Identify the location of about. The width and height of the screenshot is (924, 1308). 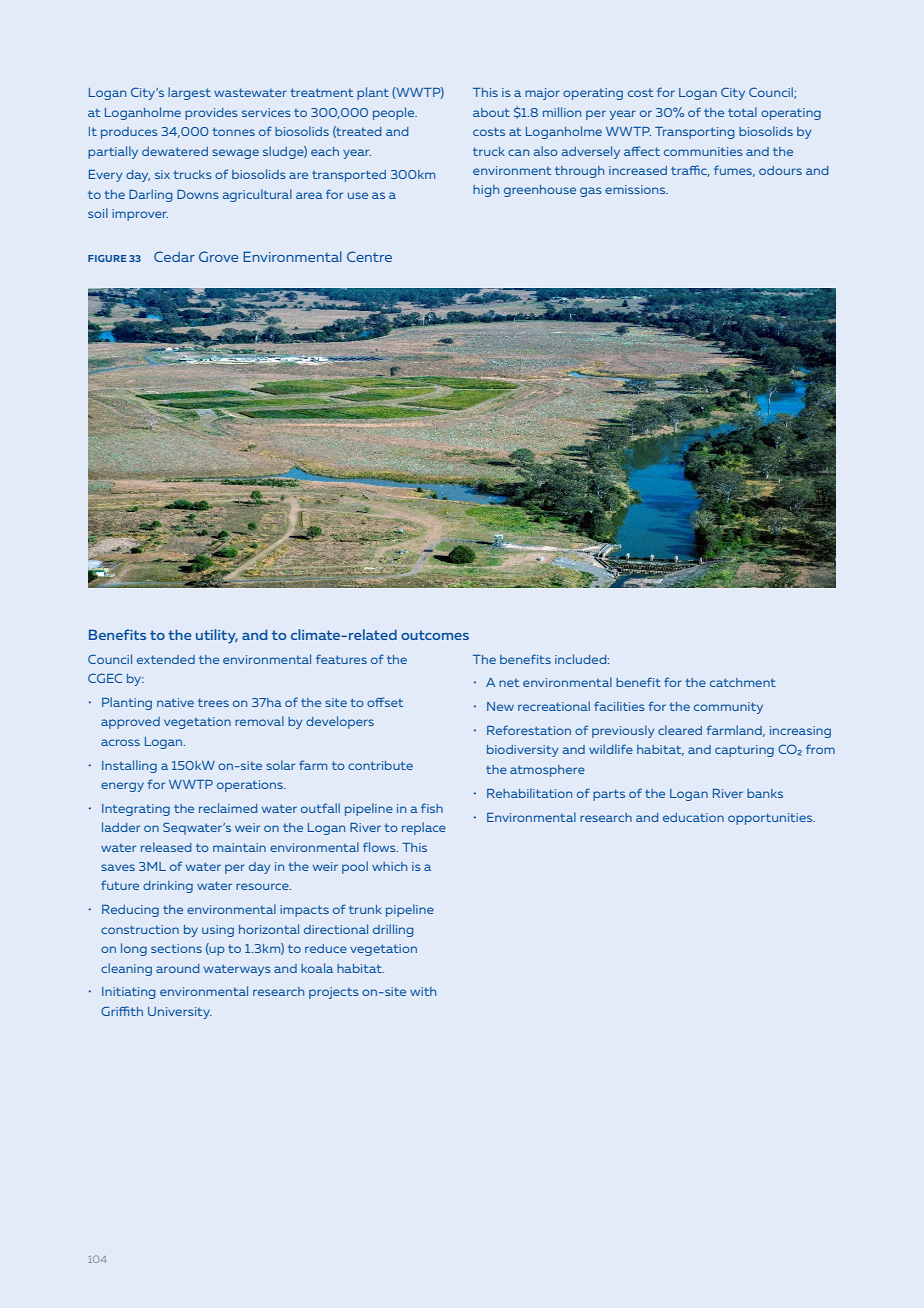
(491, 112).
